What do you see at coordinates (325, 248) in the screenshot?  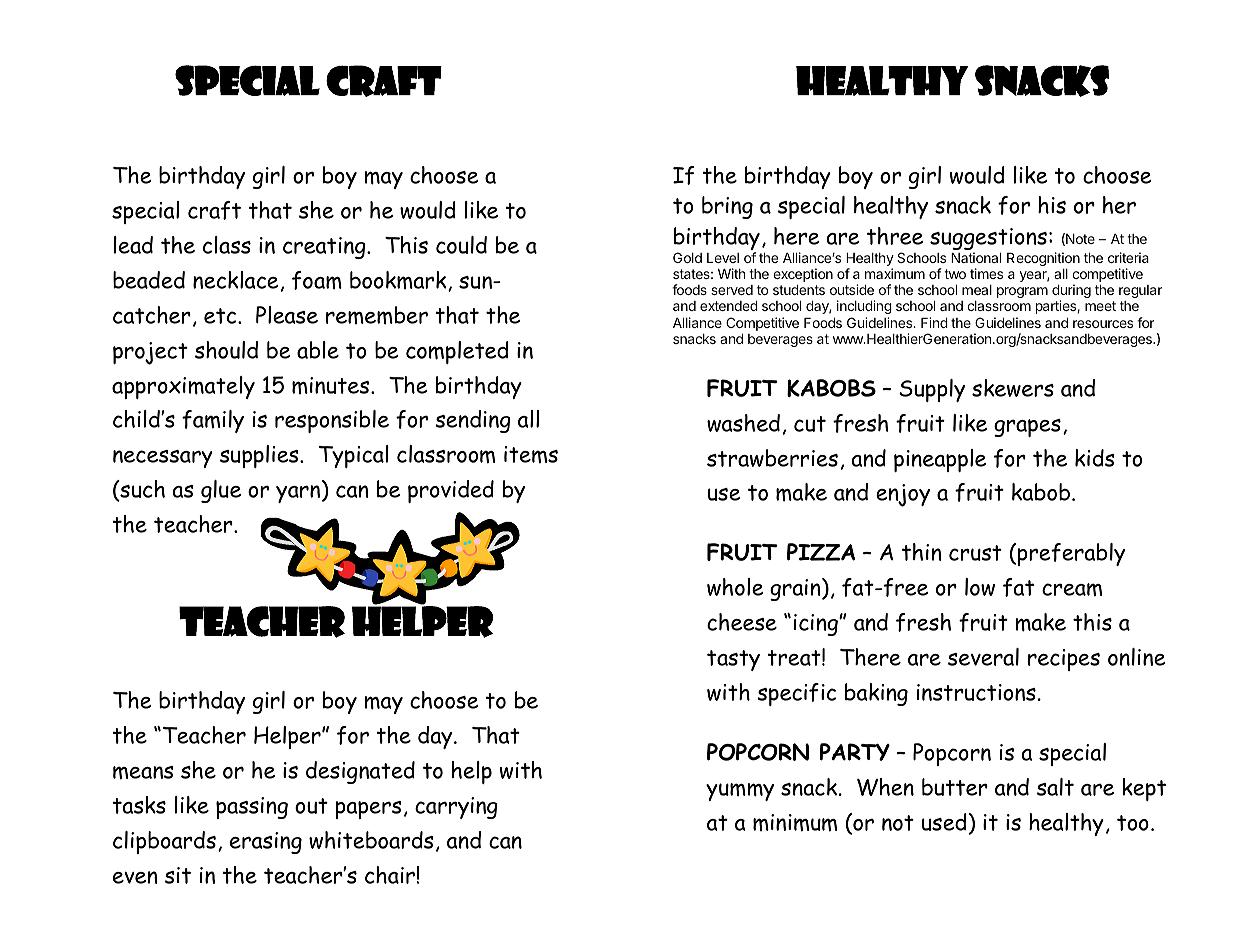 I see `creating` at bounding box center [325, 248].
